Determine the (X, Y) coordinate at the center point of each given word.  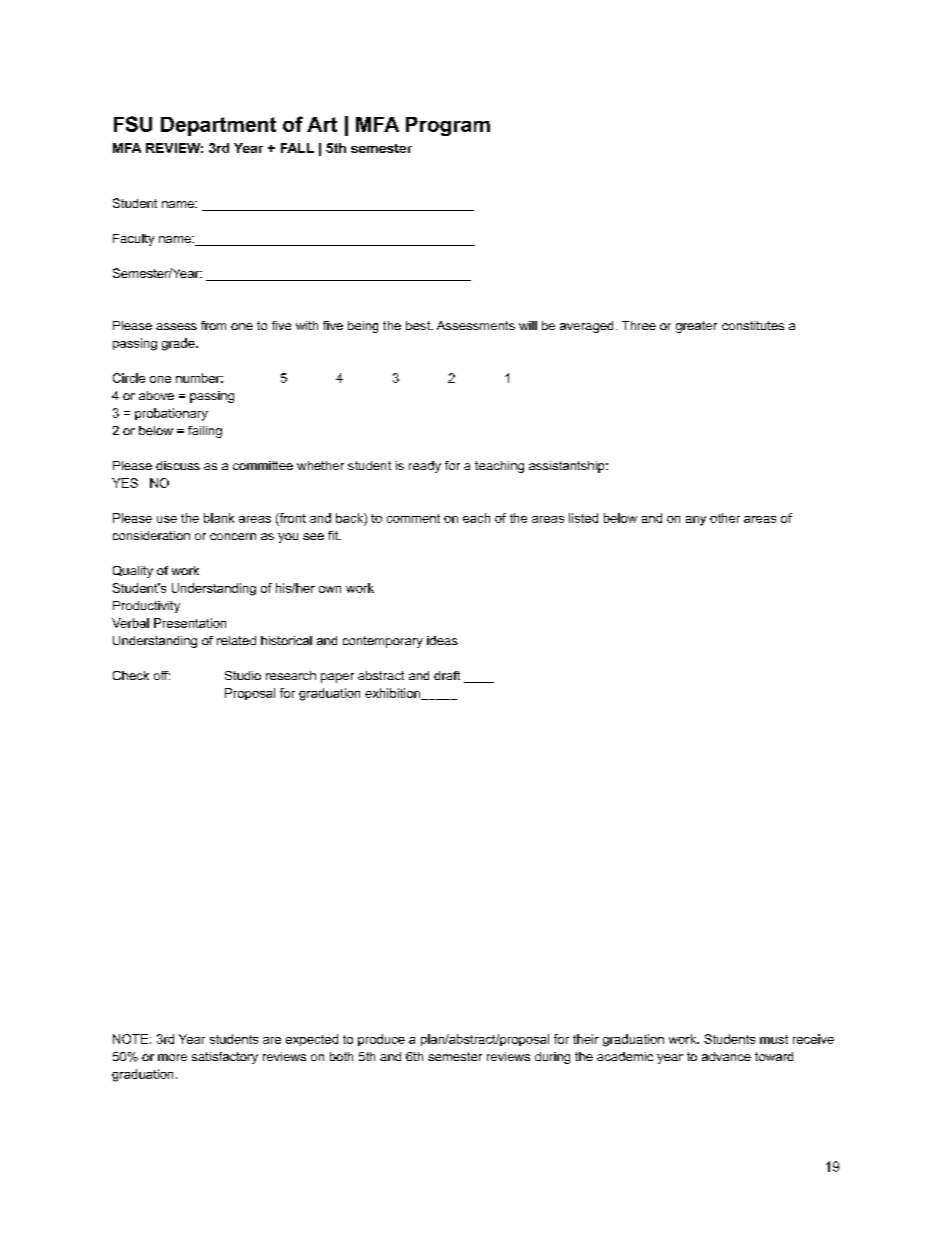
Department (218, 126)
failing (205, 432)
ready (425, 467)
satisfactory (225, 1058)
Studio (243, 675)
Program (448, 126)
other (725, 518)
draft (447, 675)
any (696, 521)
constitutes (753, 325)
